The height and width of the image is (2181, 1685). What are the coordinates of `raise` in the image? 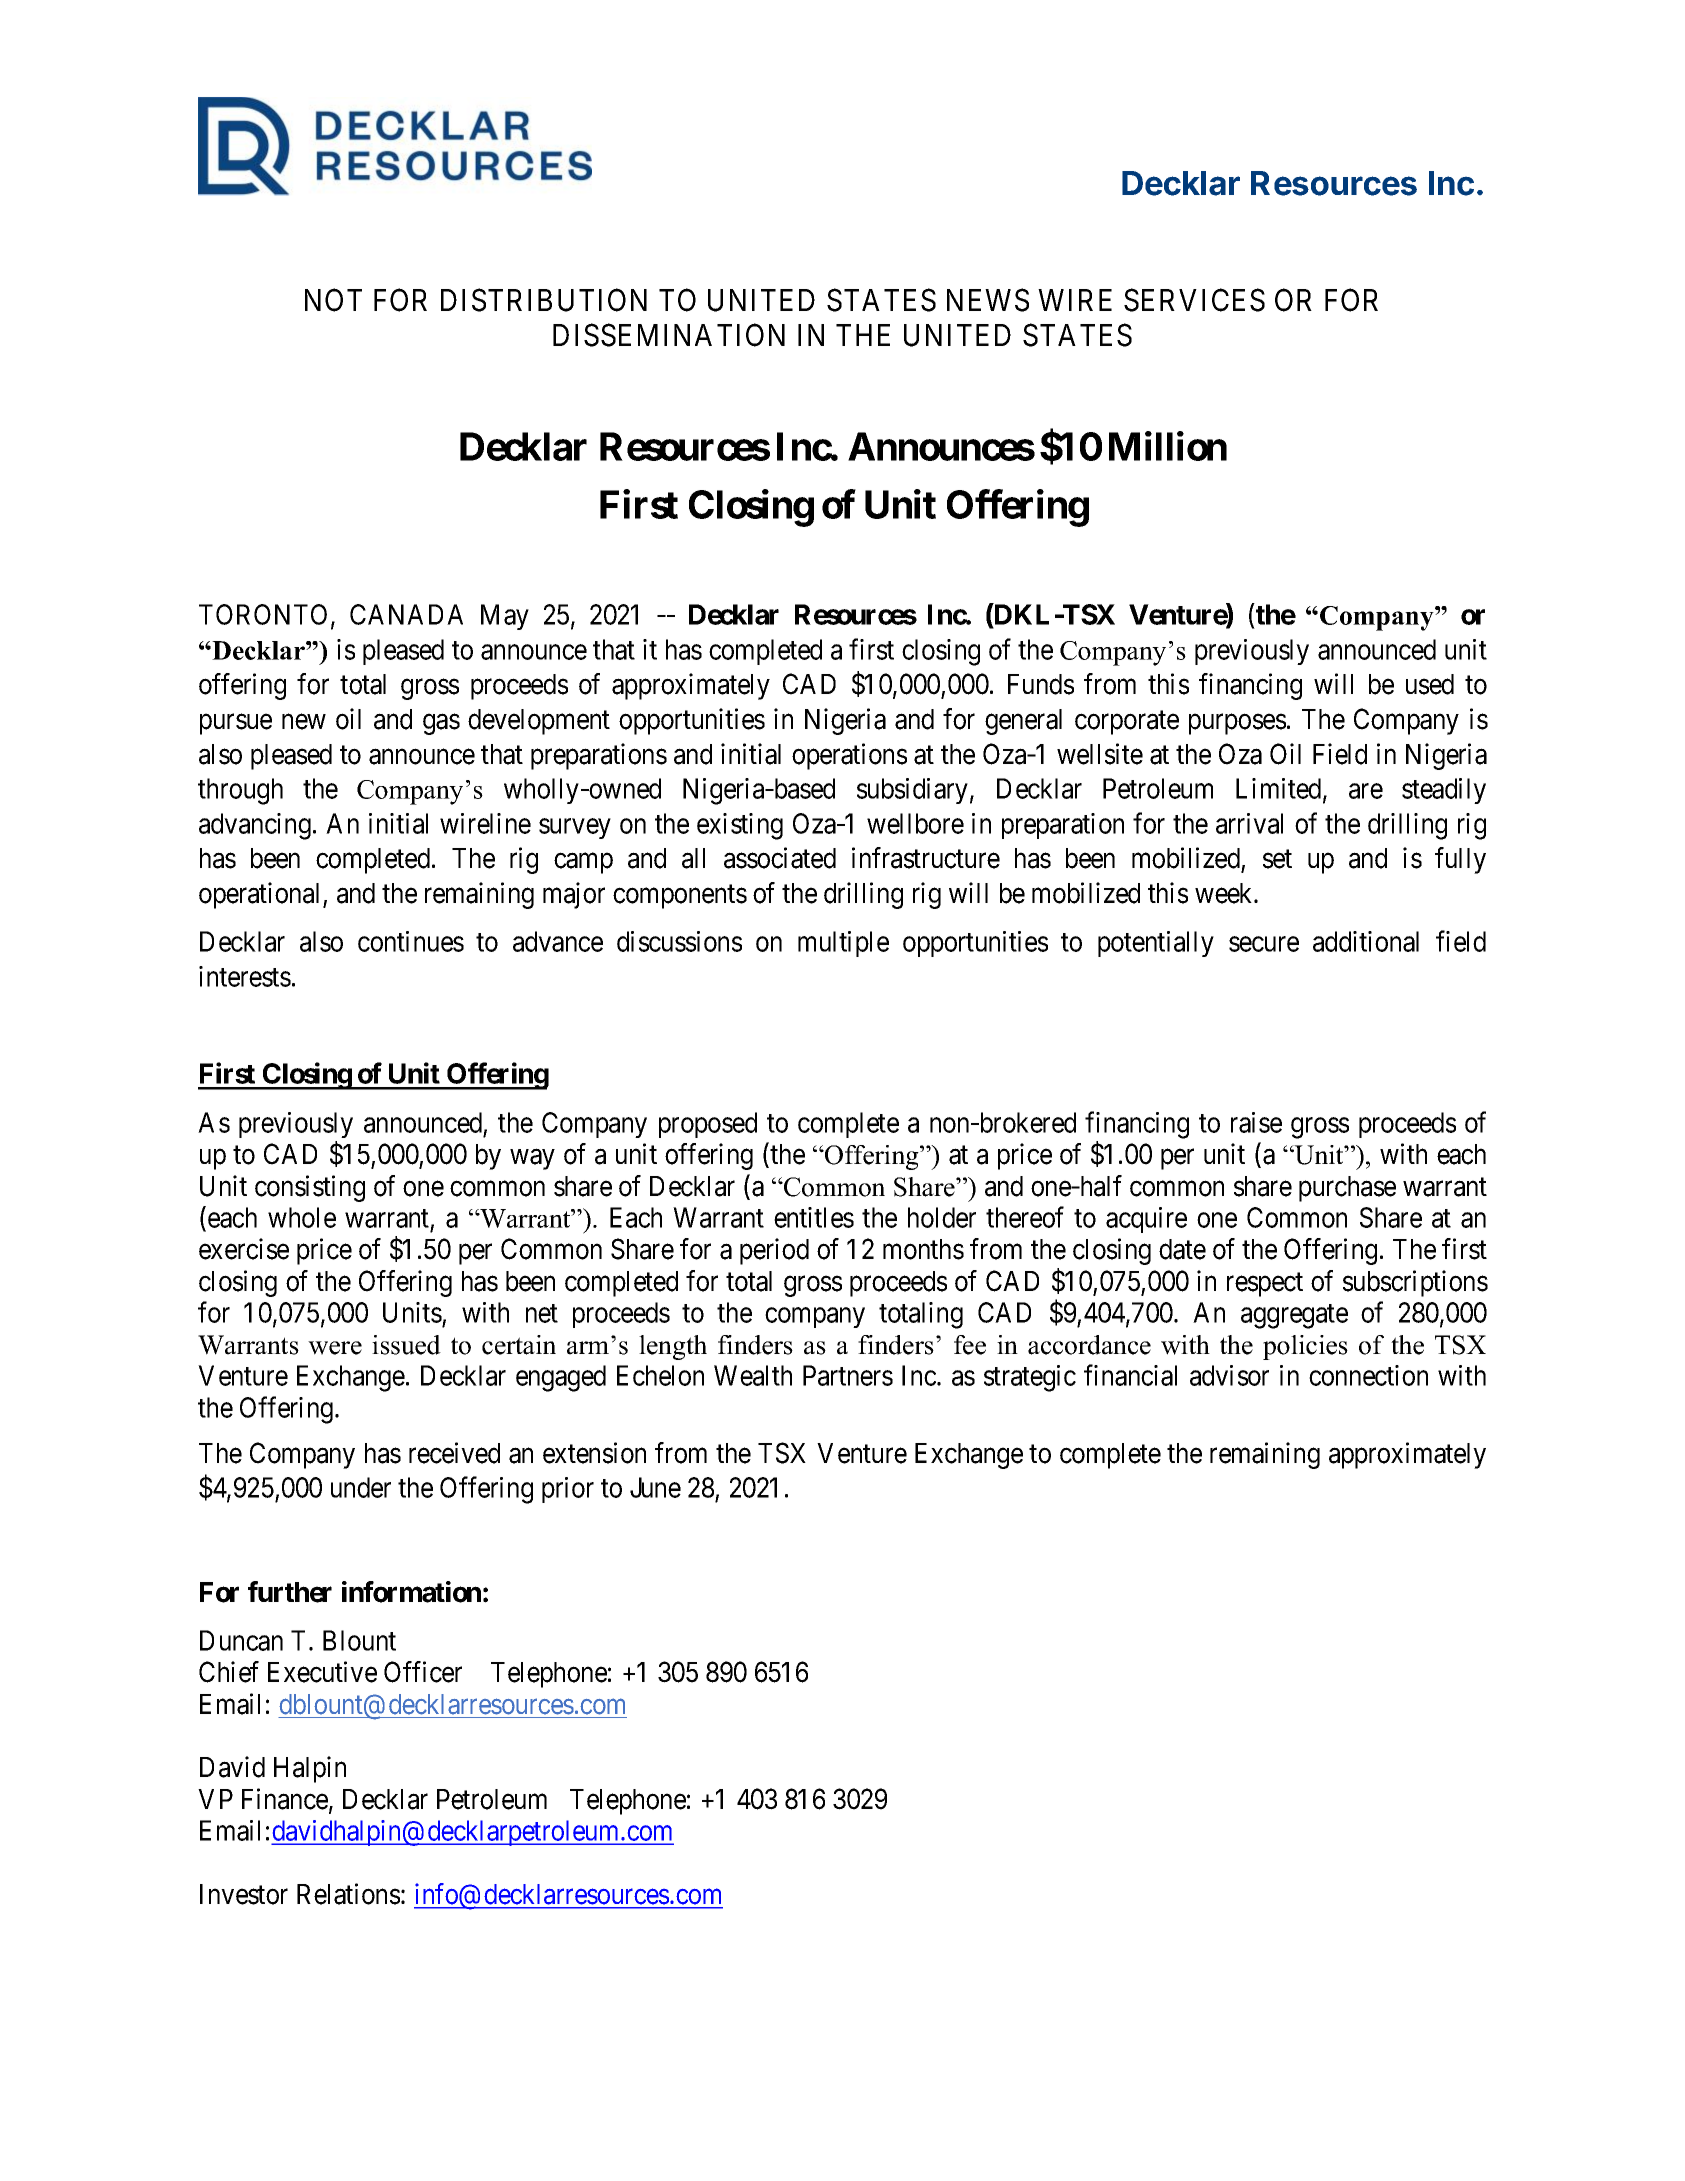 It's located at (1256, 1122).
